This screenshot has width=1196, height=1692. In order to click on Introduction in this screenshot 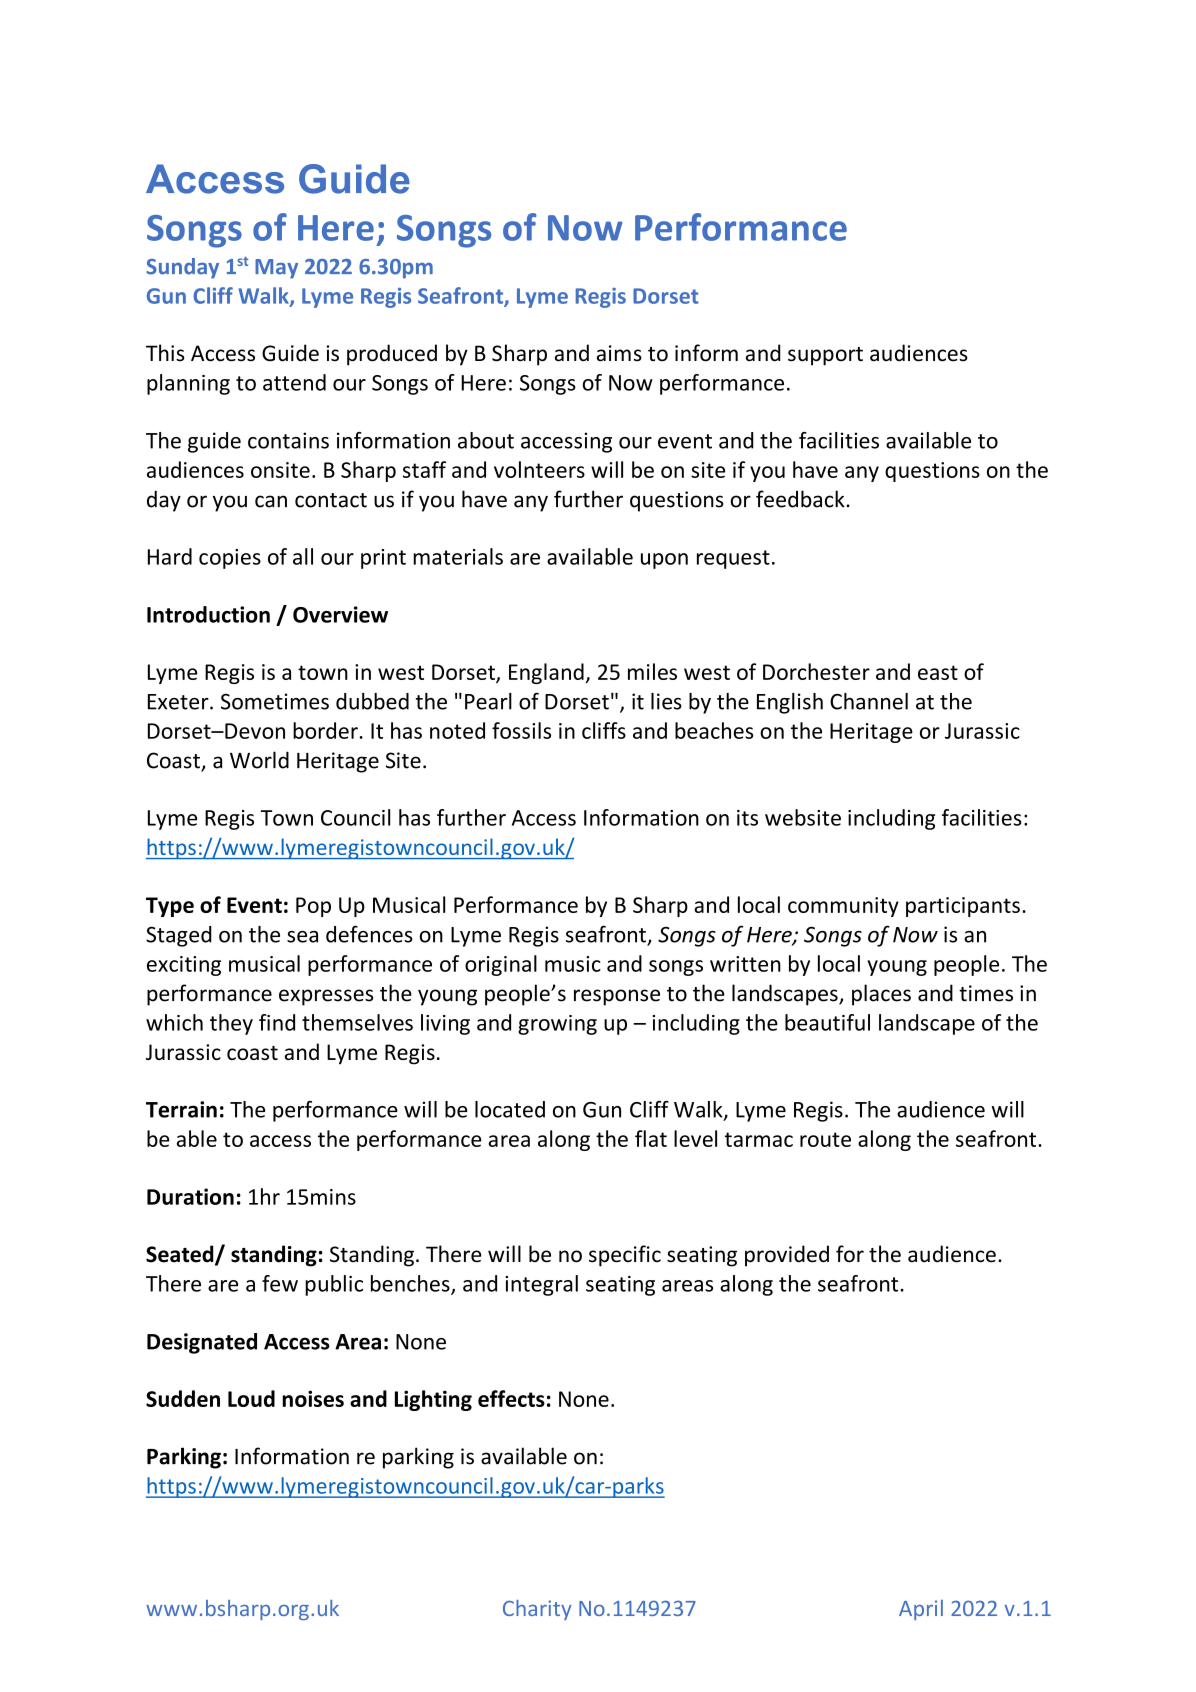, I will do `click(208, 614)`.
